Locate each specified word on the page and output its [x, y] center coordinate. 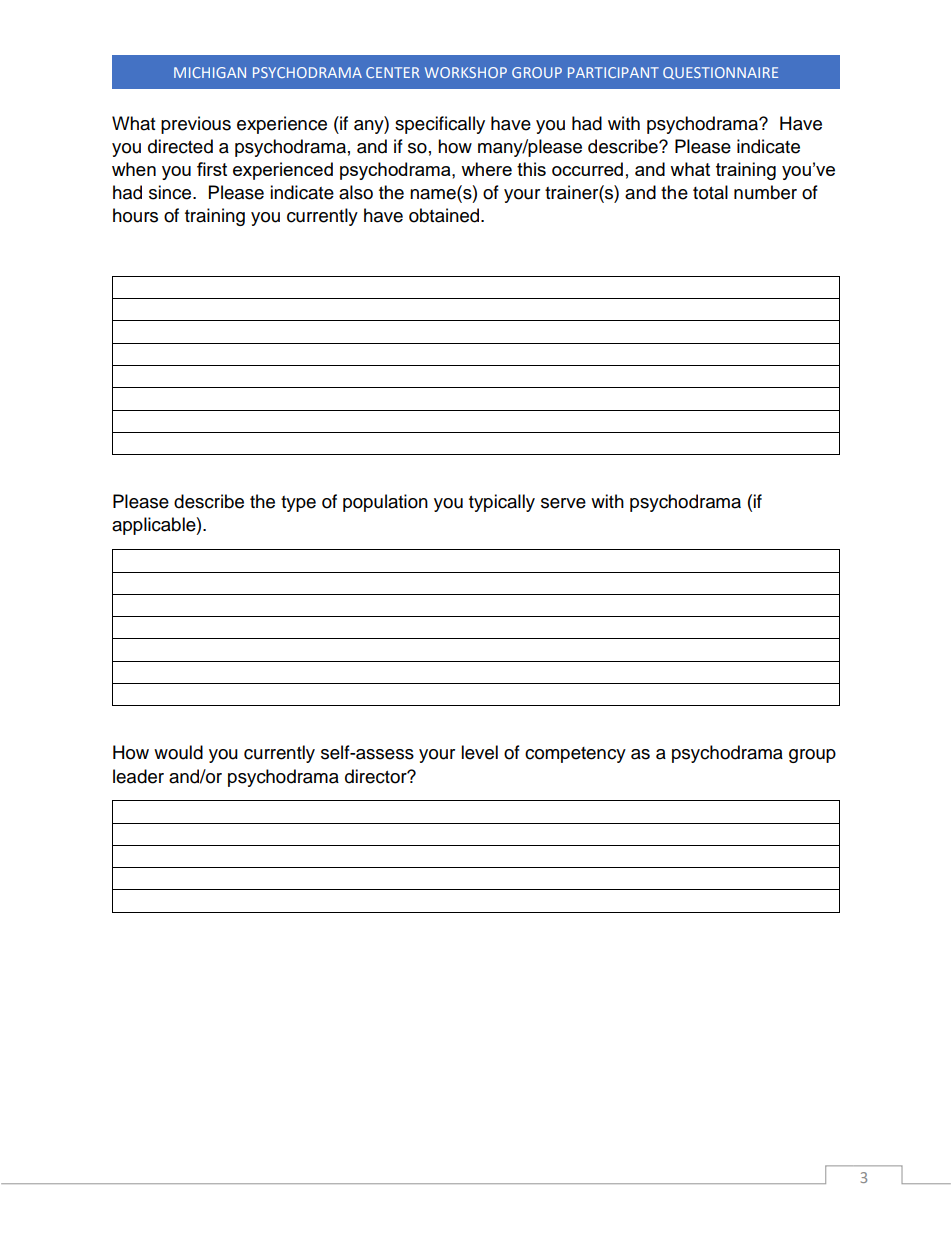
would [178, 752]
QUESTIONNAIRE [720, 73]
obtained [445, 215]
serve [563, 503]
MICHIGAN [210, 72]
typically [502, 503]
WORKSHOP [466, 72]
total [710, 192]
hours [135, 215]
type [298, 504]
